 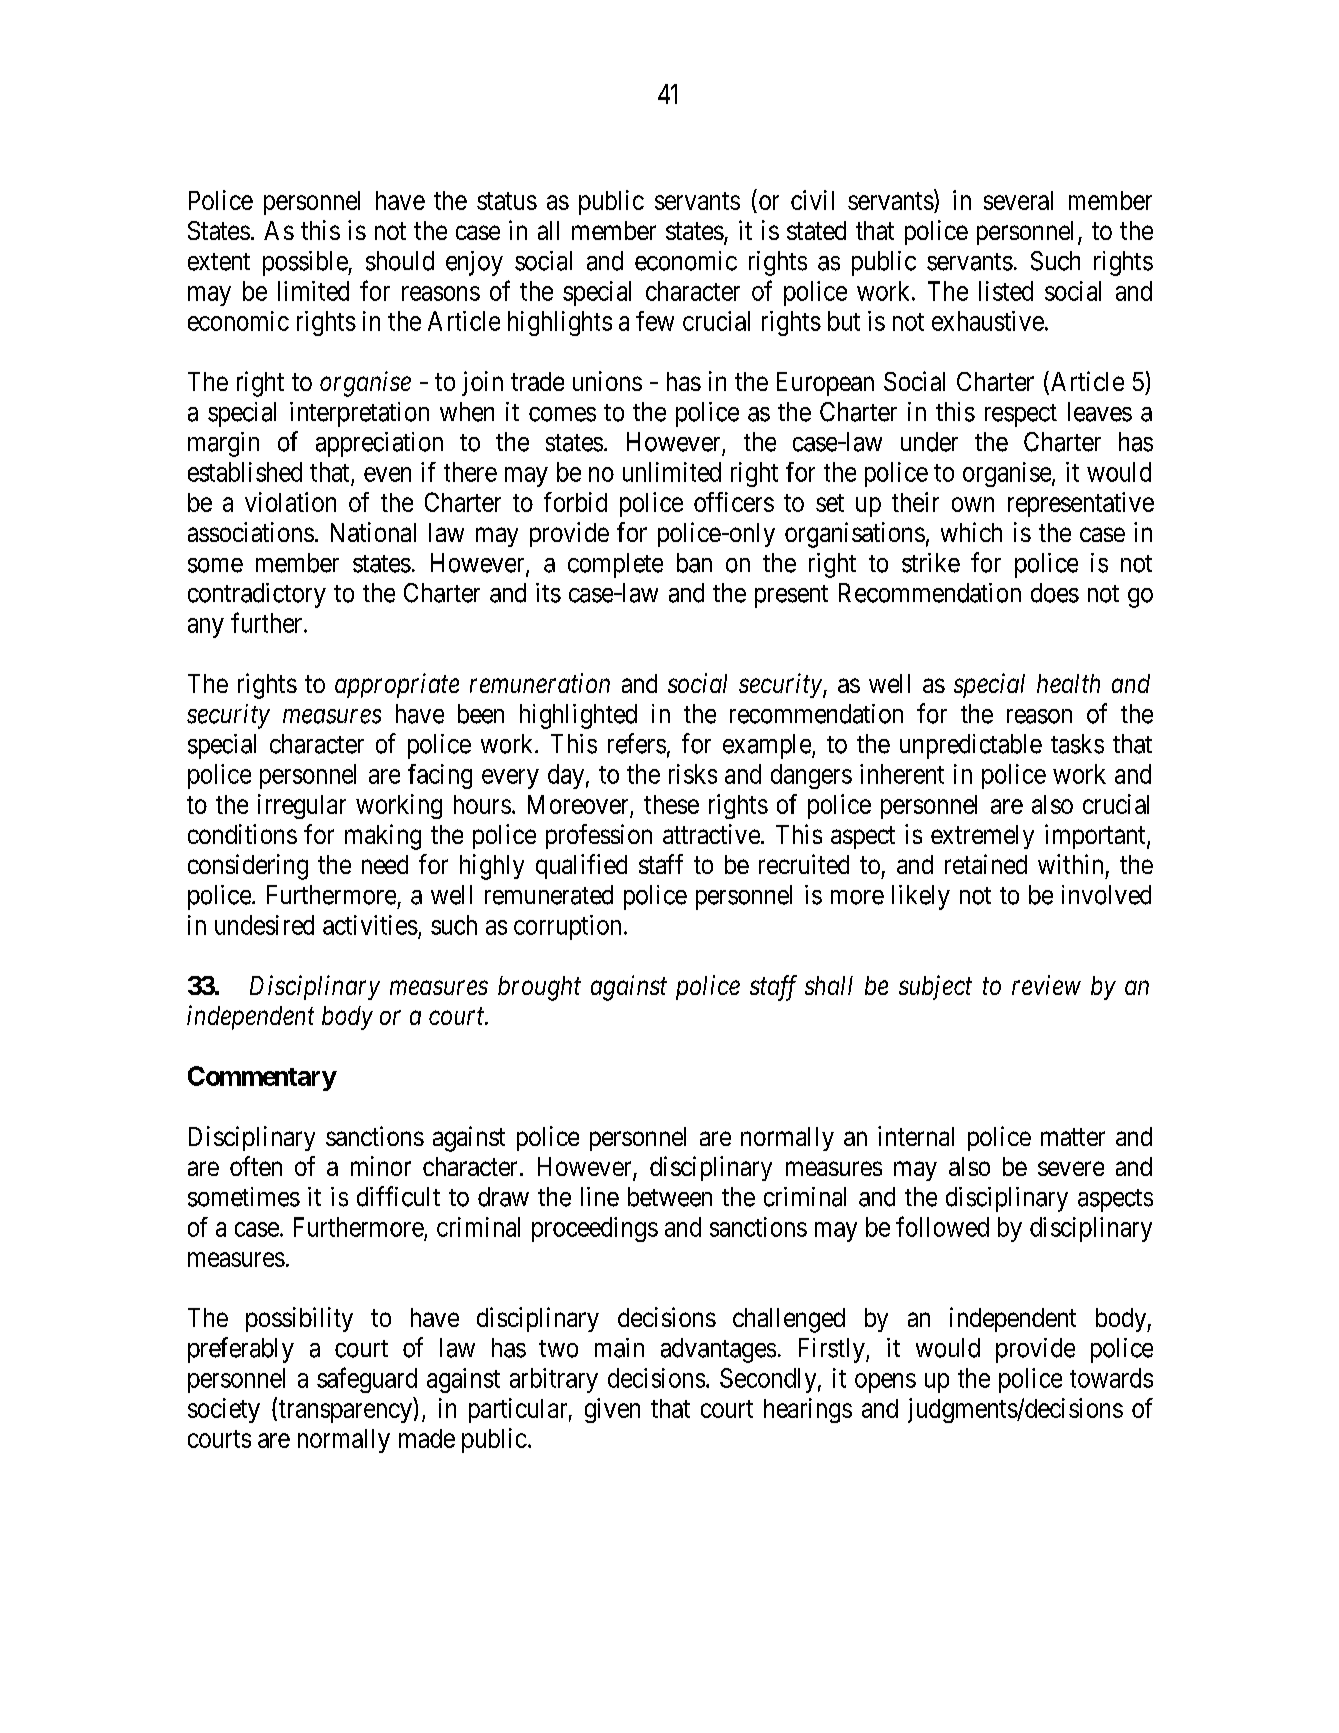 I want to click on safeguard, so click(x=367, y=1380).
